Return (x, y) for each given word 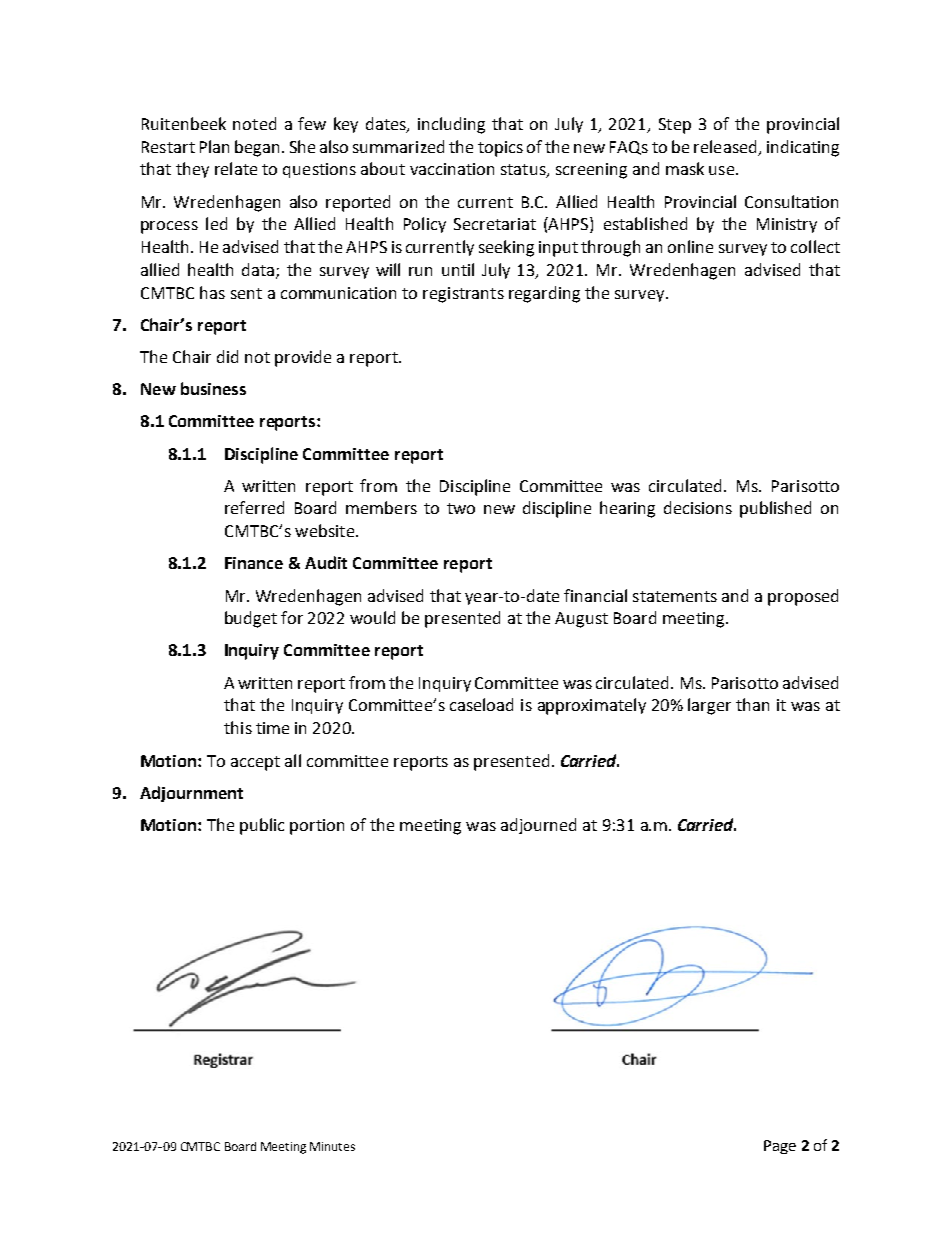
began (257, 148)
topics (500, 149)
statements (675, 596)
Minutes (332, 1146)
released (725, 146)
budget (251, 619)
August (581, 620)
